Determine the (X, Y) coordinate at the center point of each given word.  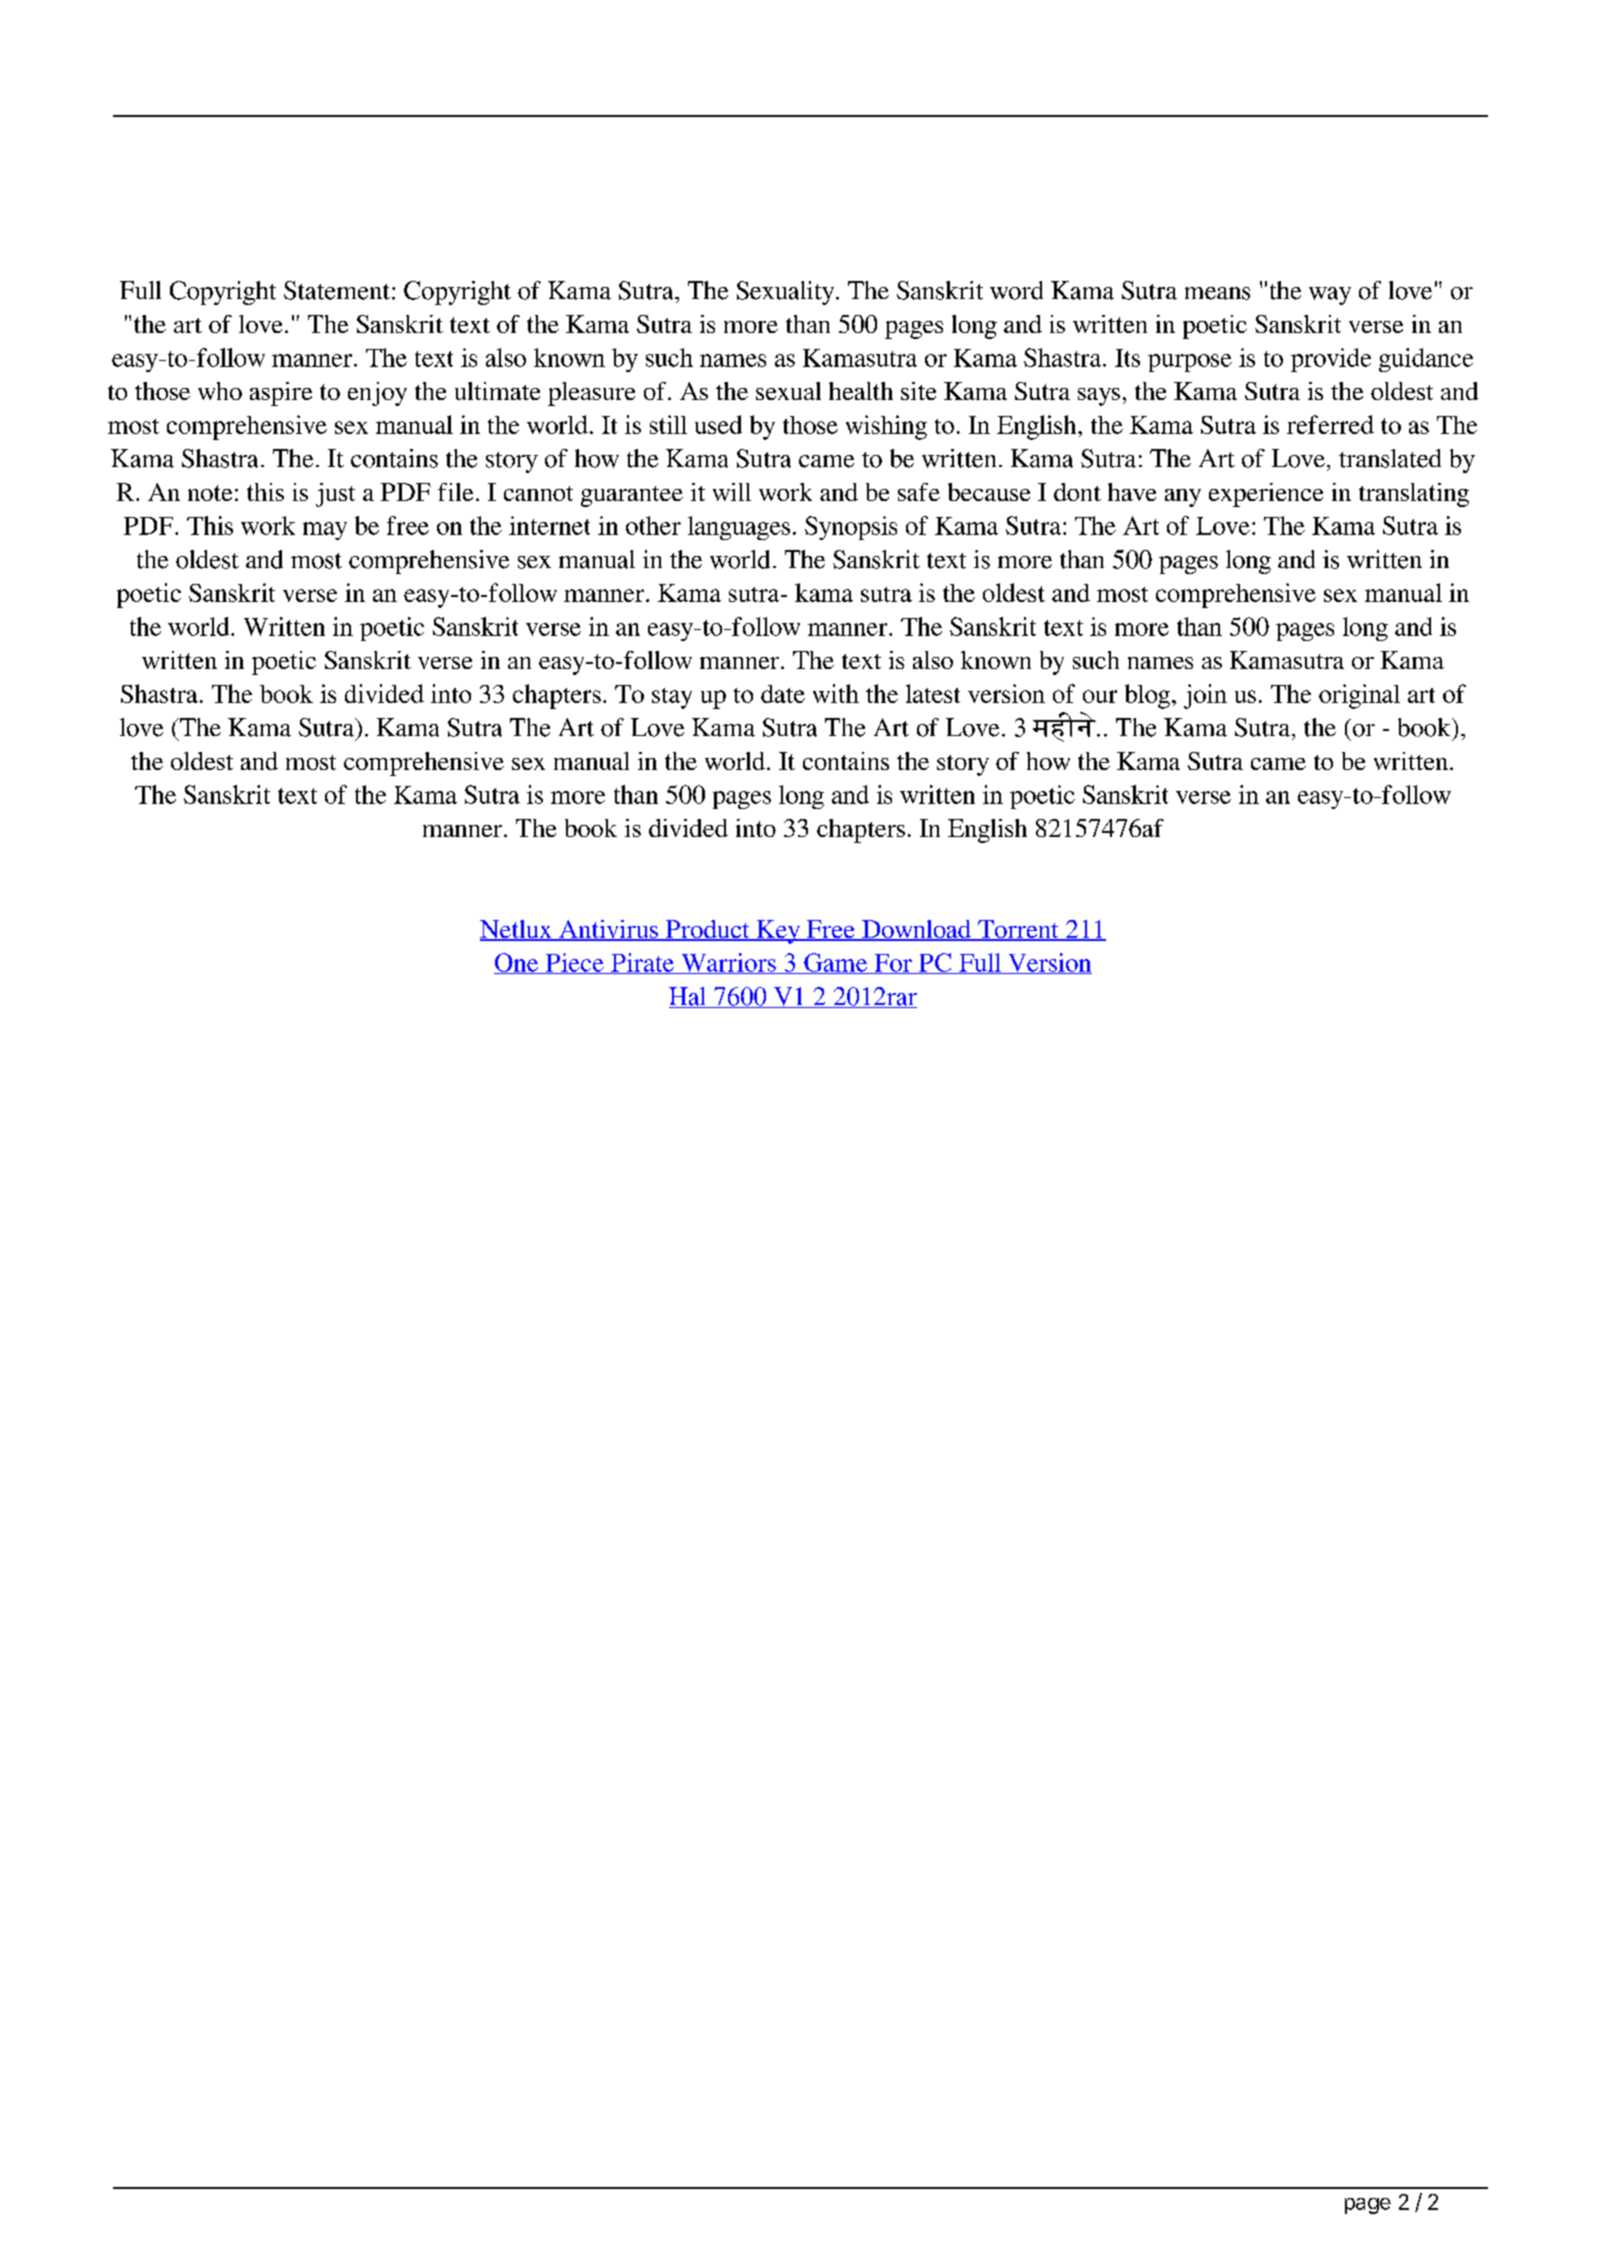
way (1330, 296)
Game (836, 963)
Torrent (1018, 930)
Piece (574, 963)
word (1016, 290)
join (1205, 696)
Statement (337, 290)
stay (672, 698)
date (783, 694)
